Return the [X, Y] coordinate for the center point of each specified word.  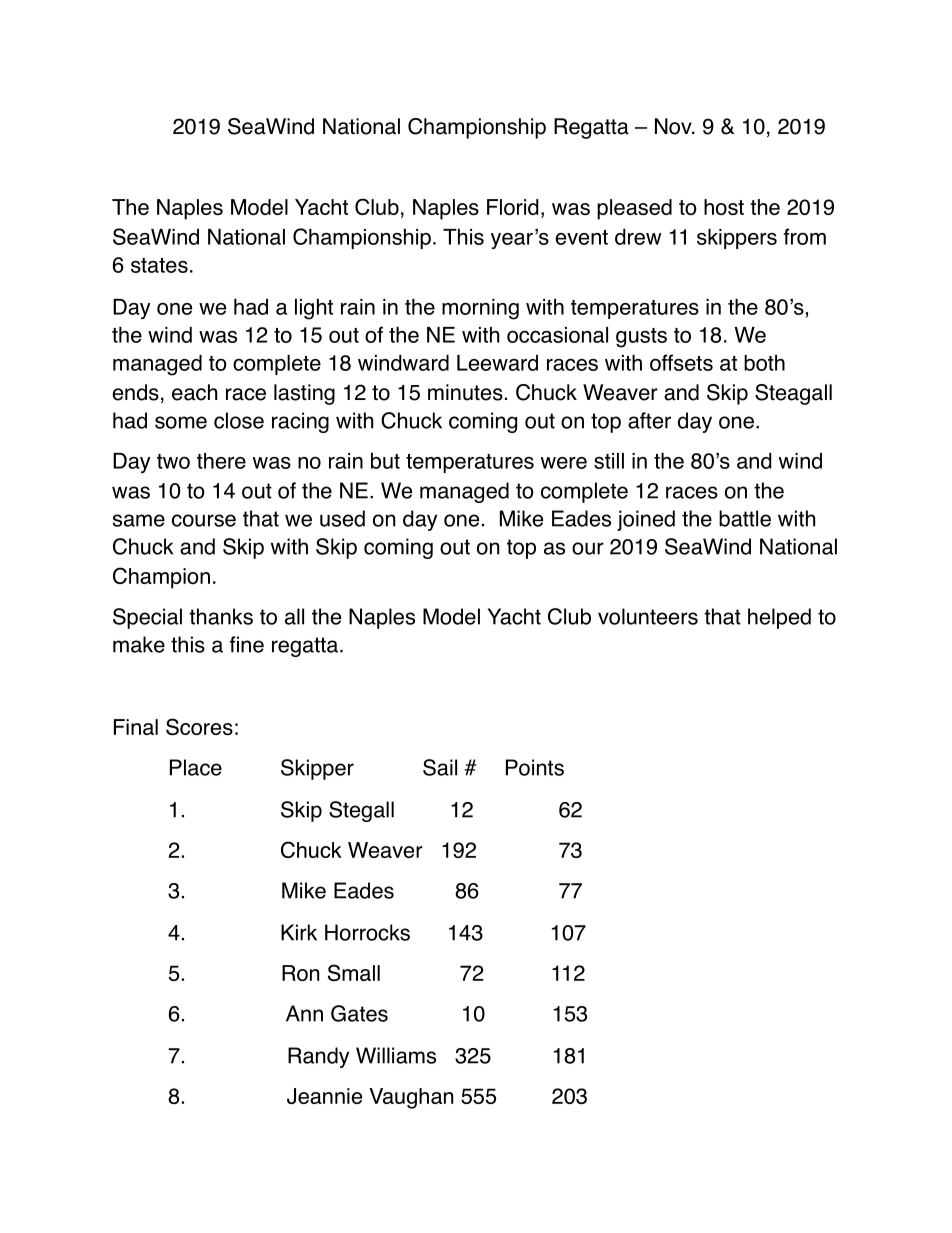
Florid [512, 207]
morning [480, 309]
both [764, 363]
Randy [318, 1057]
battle [745, 518]
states [159, 265]
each [194, 392]
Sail [440, 767]
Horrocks [367, 932]
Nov [674, 126]
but [385, 461]
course [204, 520]
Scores [199, 726]
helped [779, 618]
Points [535, 767]
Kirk [299, 932]
